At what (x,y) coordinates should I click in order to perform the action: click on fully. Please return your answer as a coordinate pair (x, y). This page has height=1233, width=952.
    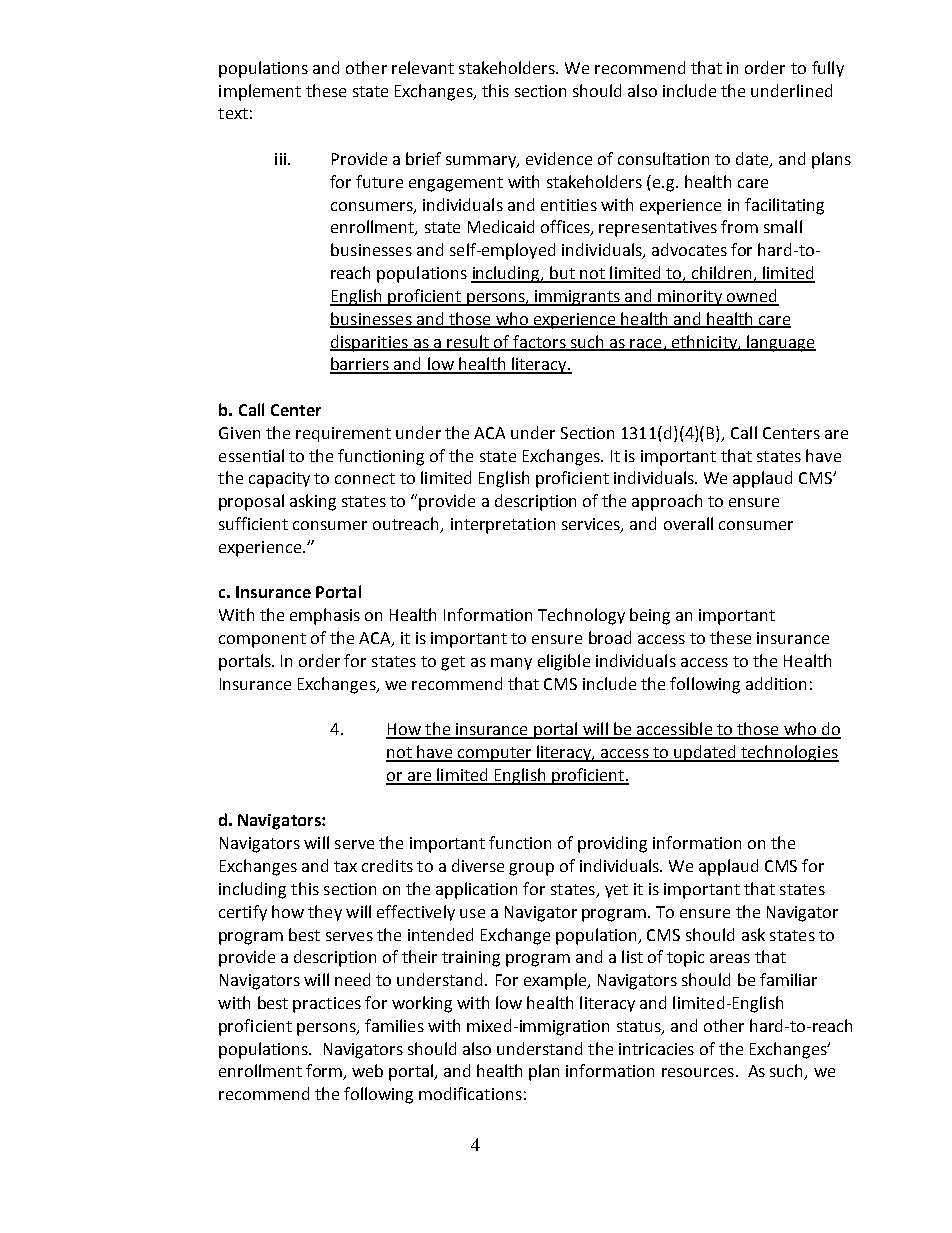
    Looking at the image, I should click on (828, 69).
